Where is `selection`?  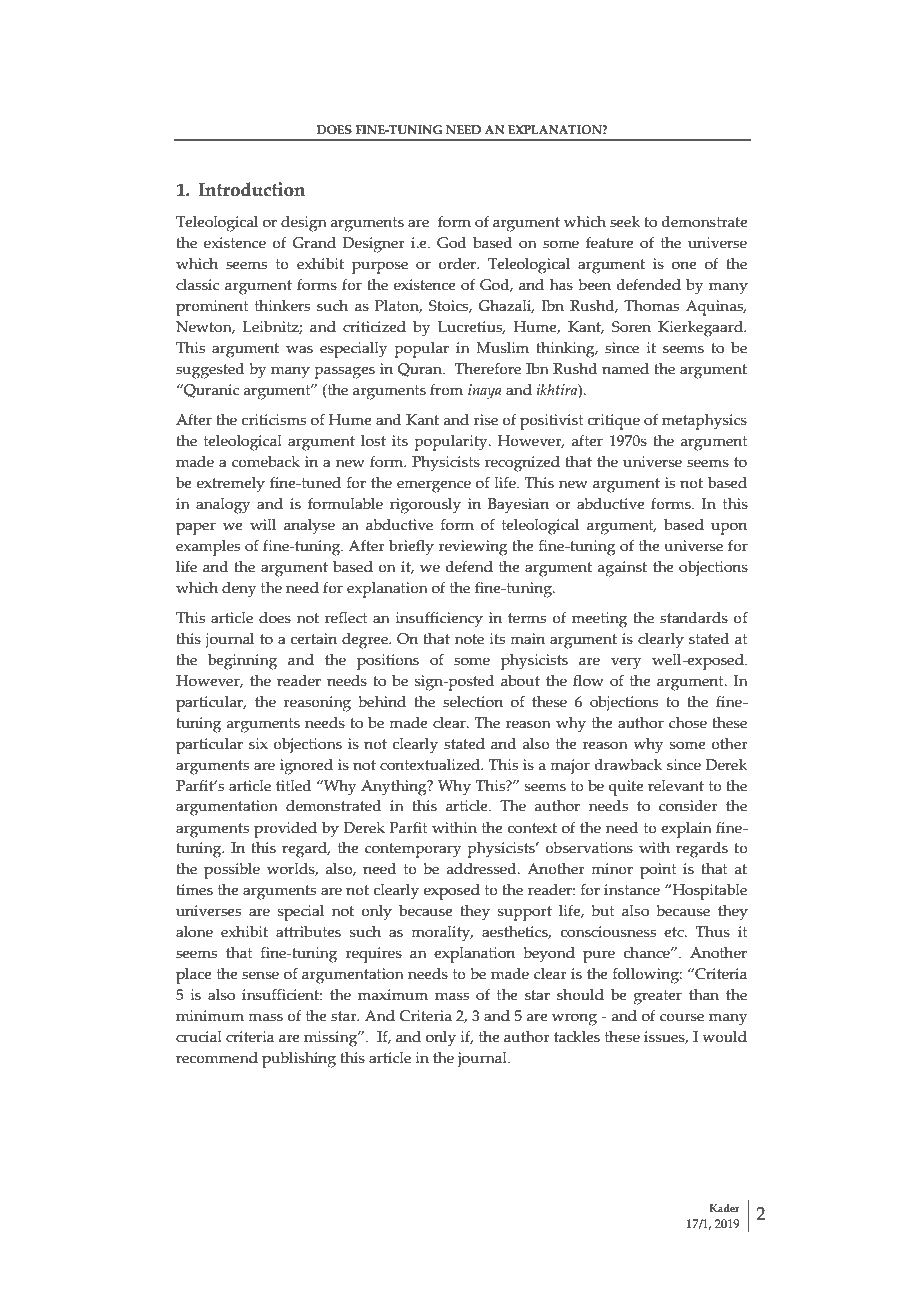 selection is located at coordinates (473, 702).
